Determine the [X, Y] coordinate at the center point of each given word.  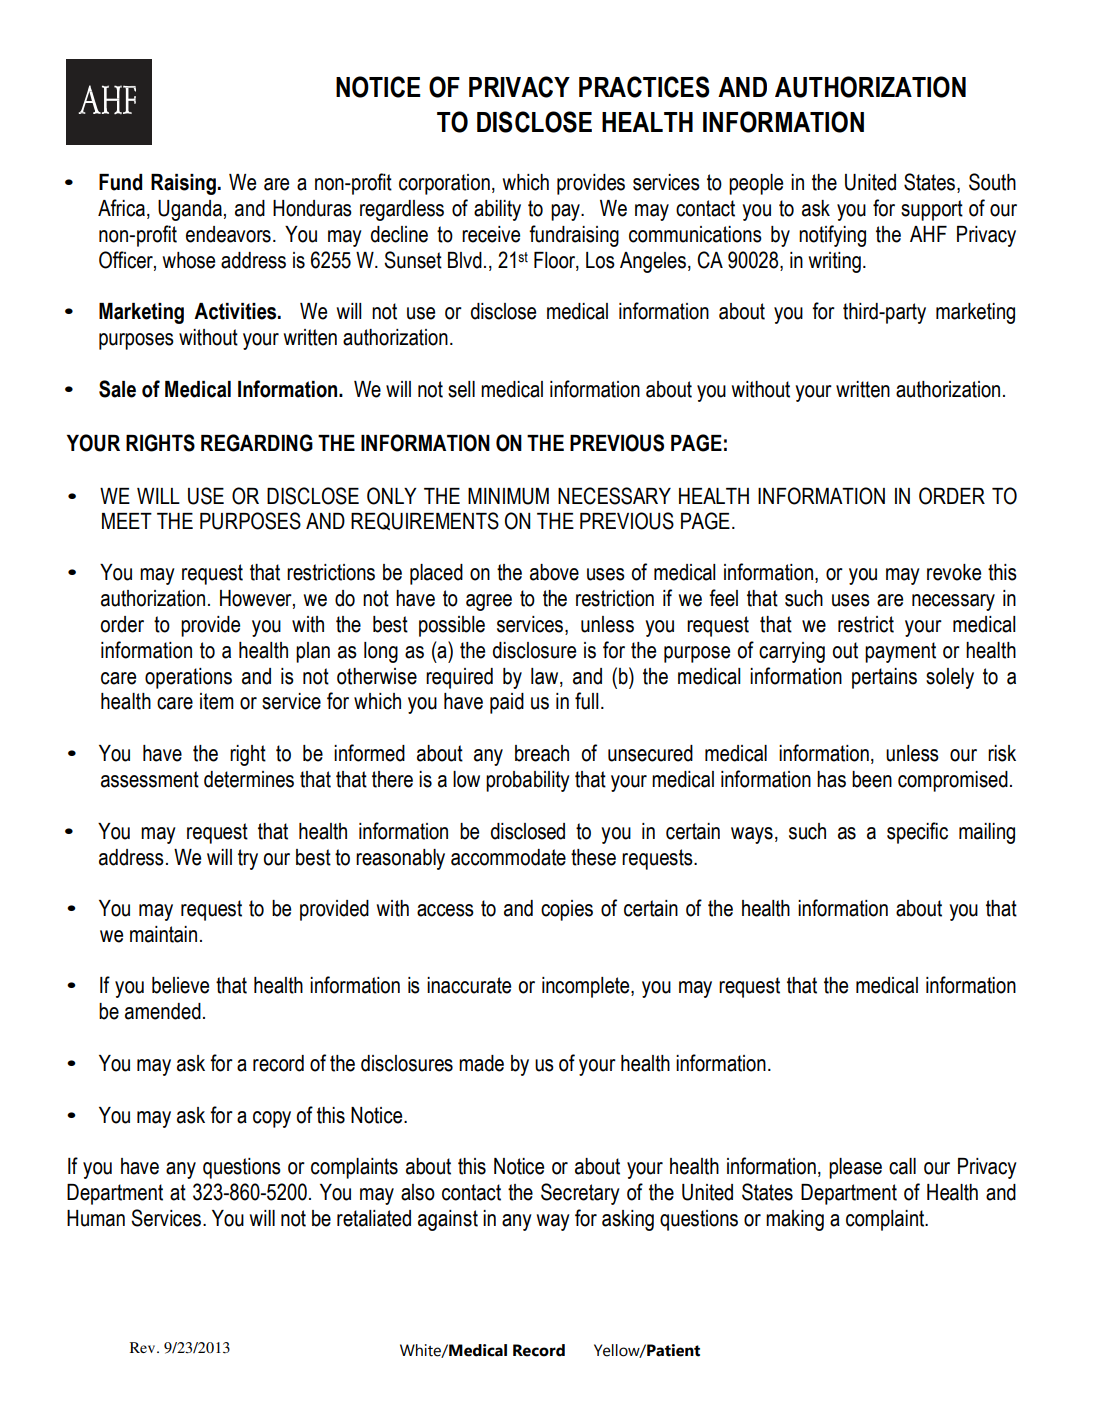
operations [188, 678]
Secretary [580, 1194]
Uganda [190, 210]
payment [900, 652]
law [546, 677]
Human [96, 1218]
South [992, 182]
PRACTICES [644, 87]
